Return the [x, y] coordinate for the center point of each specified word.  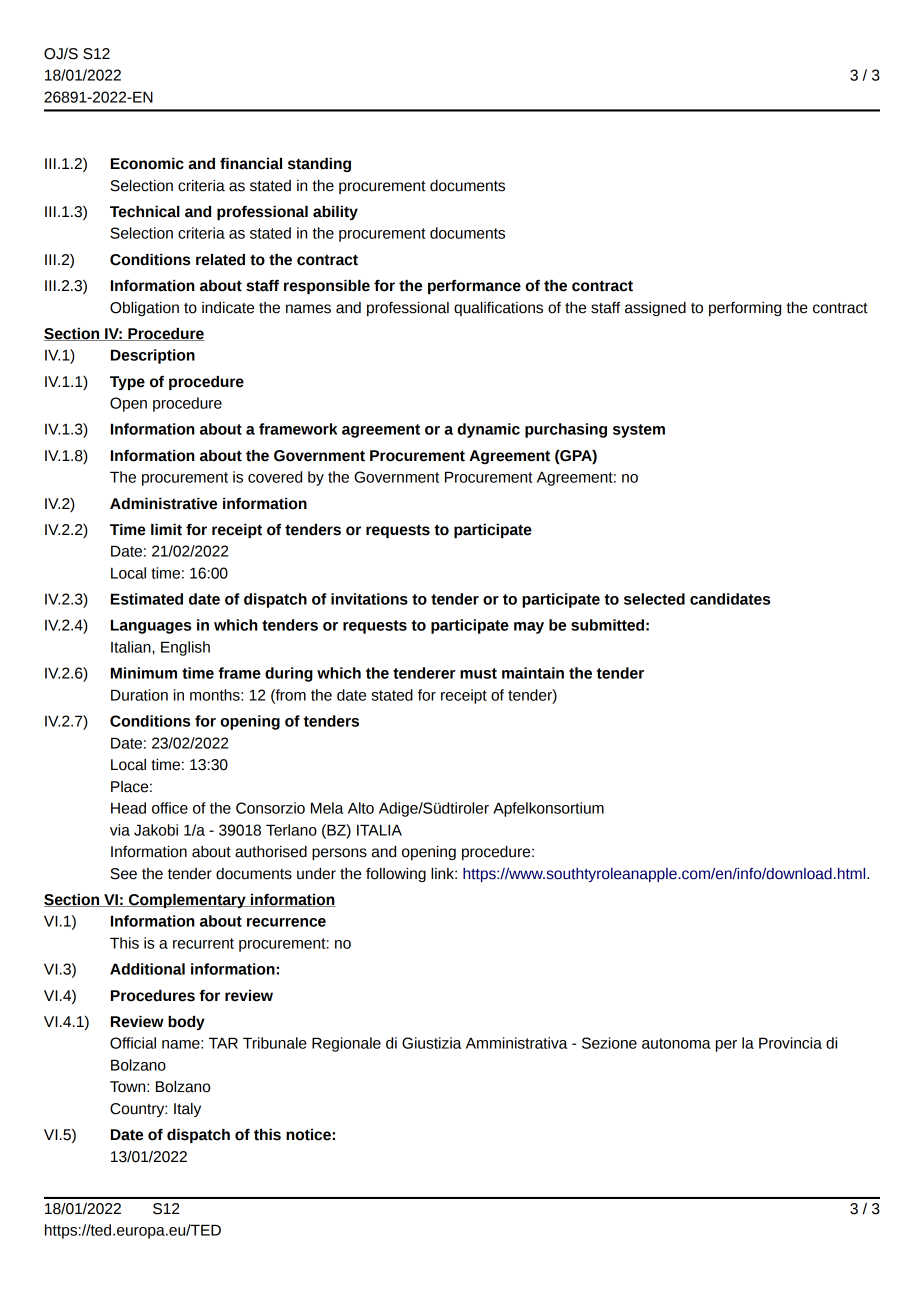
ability [335, 213]
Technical [145, 212]
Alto [361, 808]
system [639, 431]
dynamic [488, 430]
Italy [187, 1110]
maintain [533, 673]
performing [745, 309]
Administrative [163, 504]
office [170, 808]
